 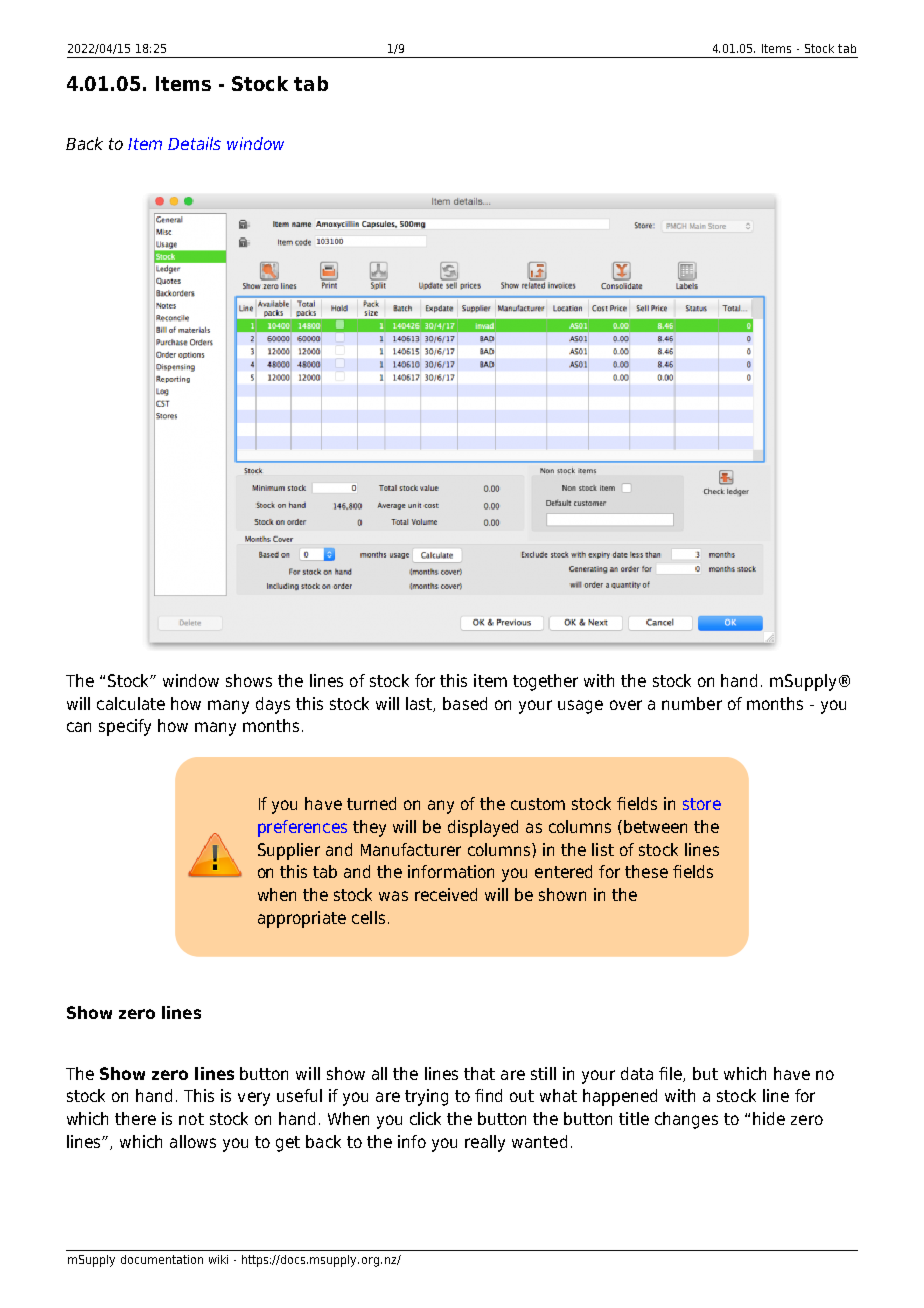 I want to click on documentation, so click(x=162, y=1259).
